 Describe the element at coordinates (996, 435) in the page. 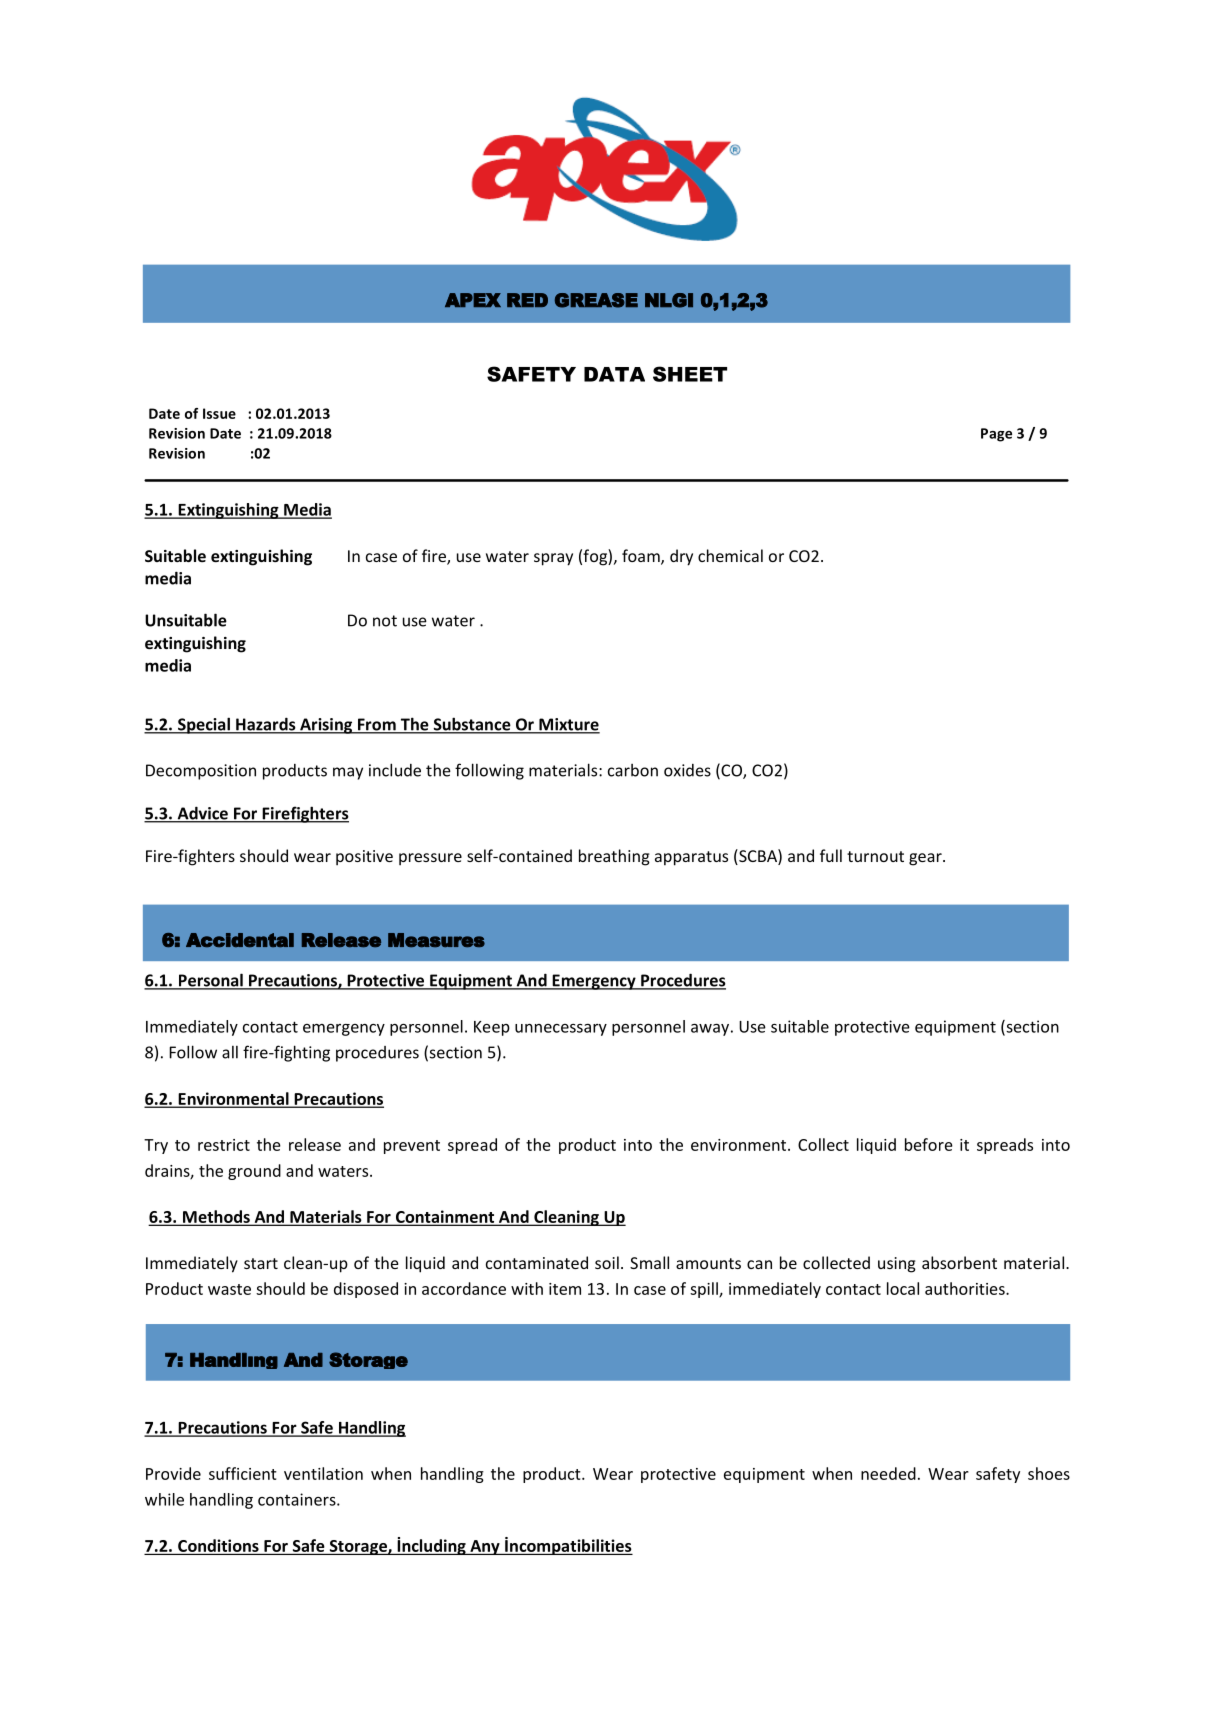

I see `Page` at that location.
